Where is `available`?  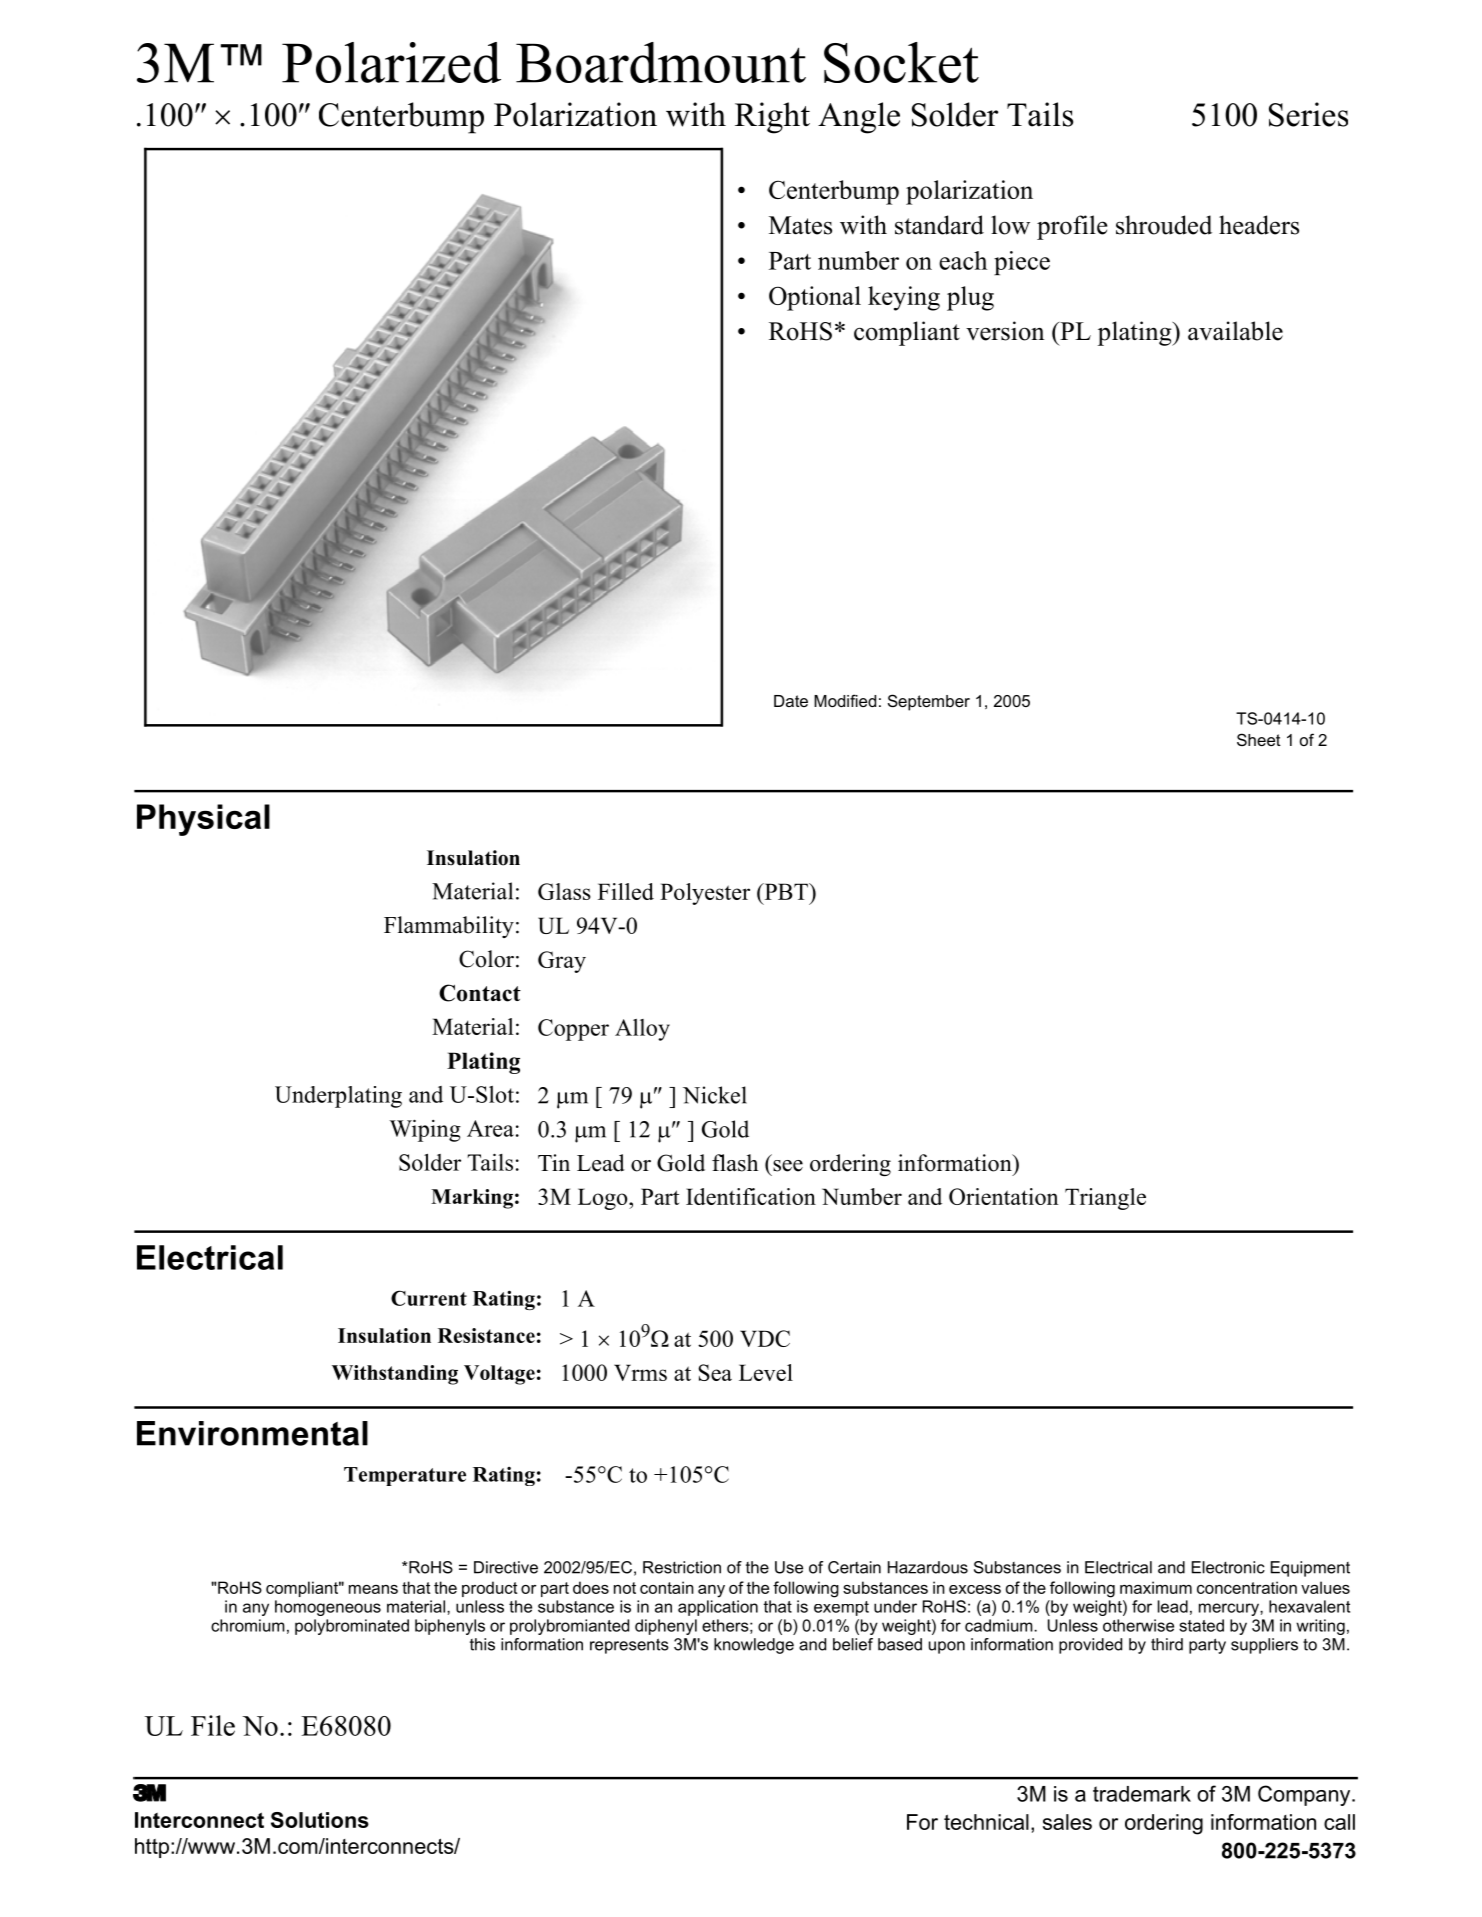
available is located at coordinates (1235, 331).
